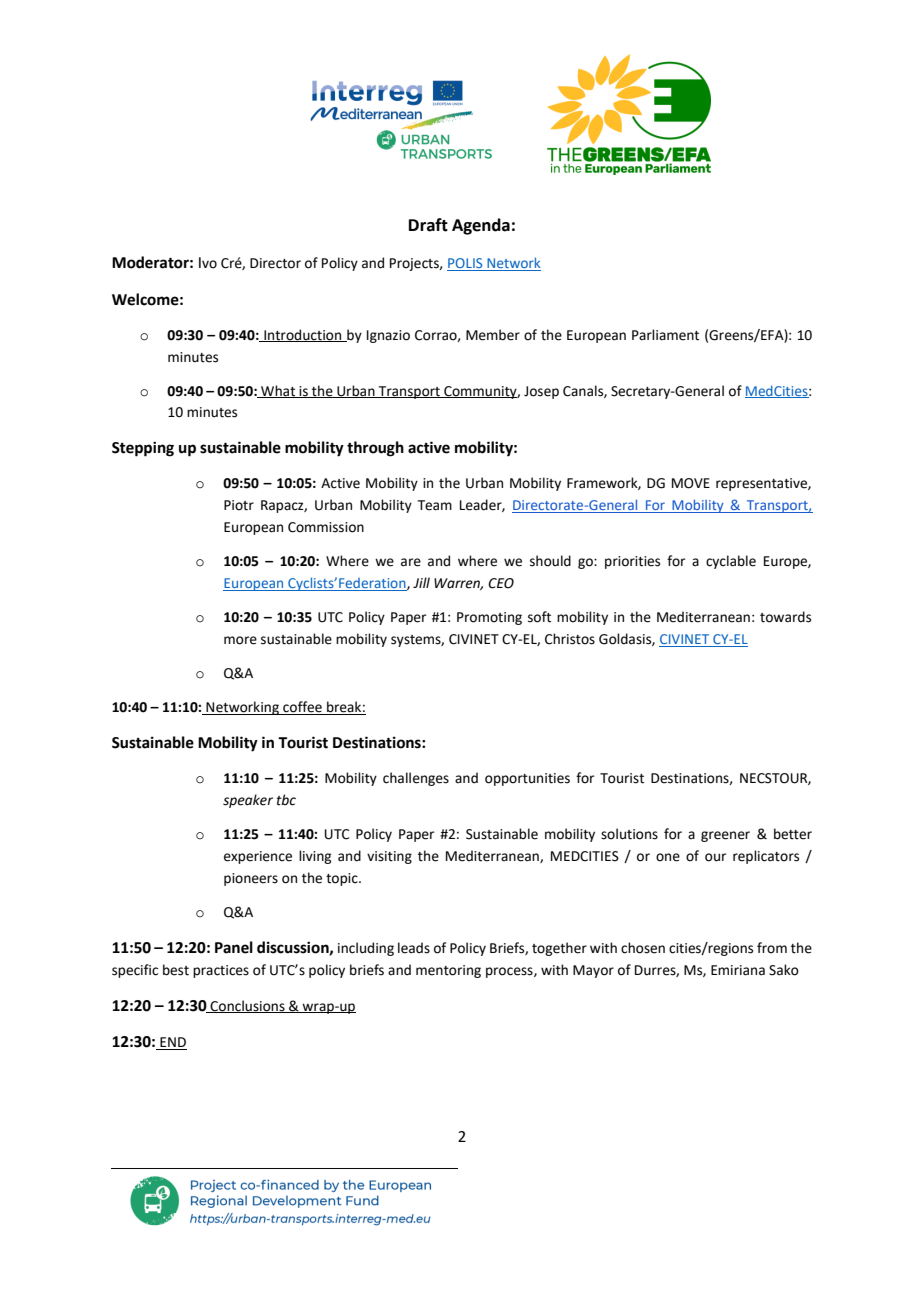  What do you see at coordinates (665, 335) in the screenshot?
I see `Parliament` at bounding box center [665, 335].
